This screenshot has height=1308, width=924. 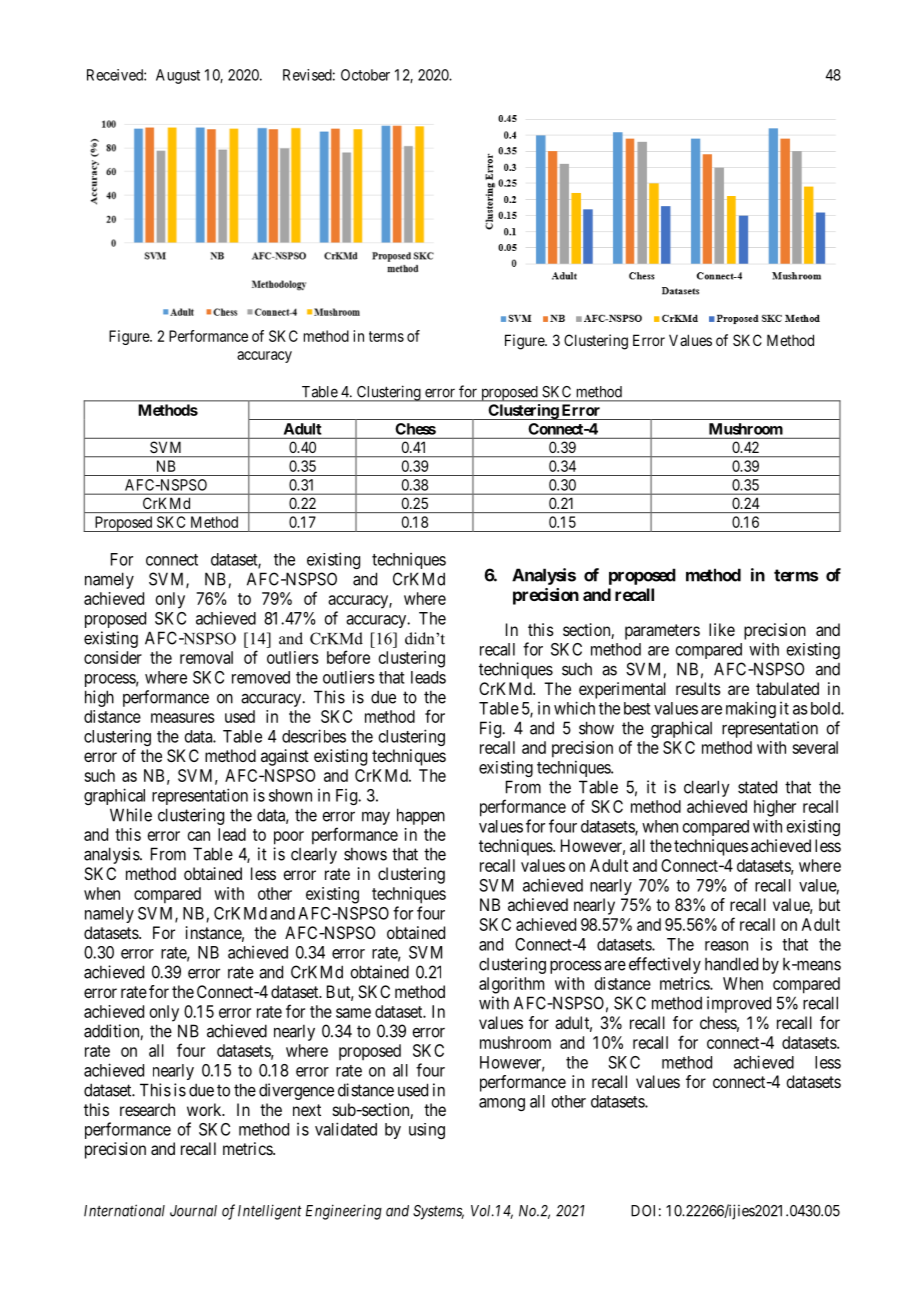 What do you see at coordinates (116, 75) in the screenshot?
I see `Received` at bounding box center [116, 75].
